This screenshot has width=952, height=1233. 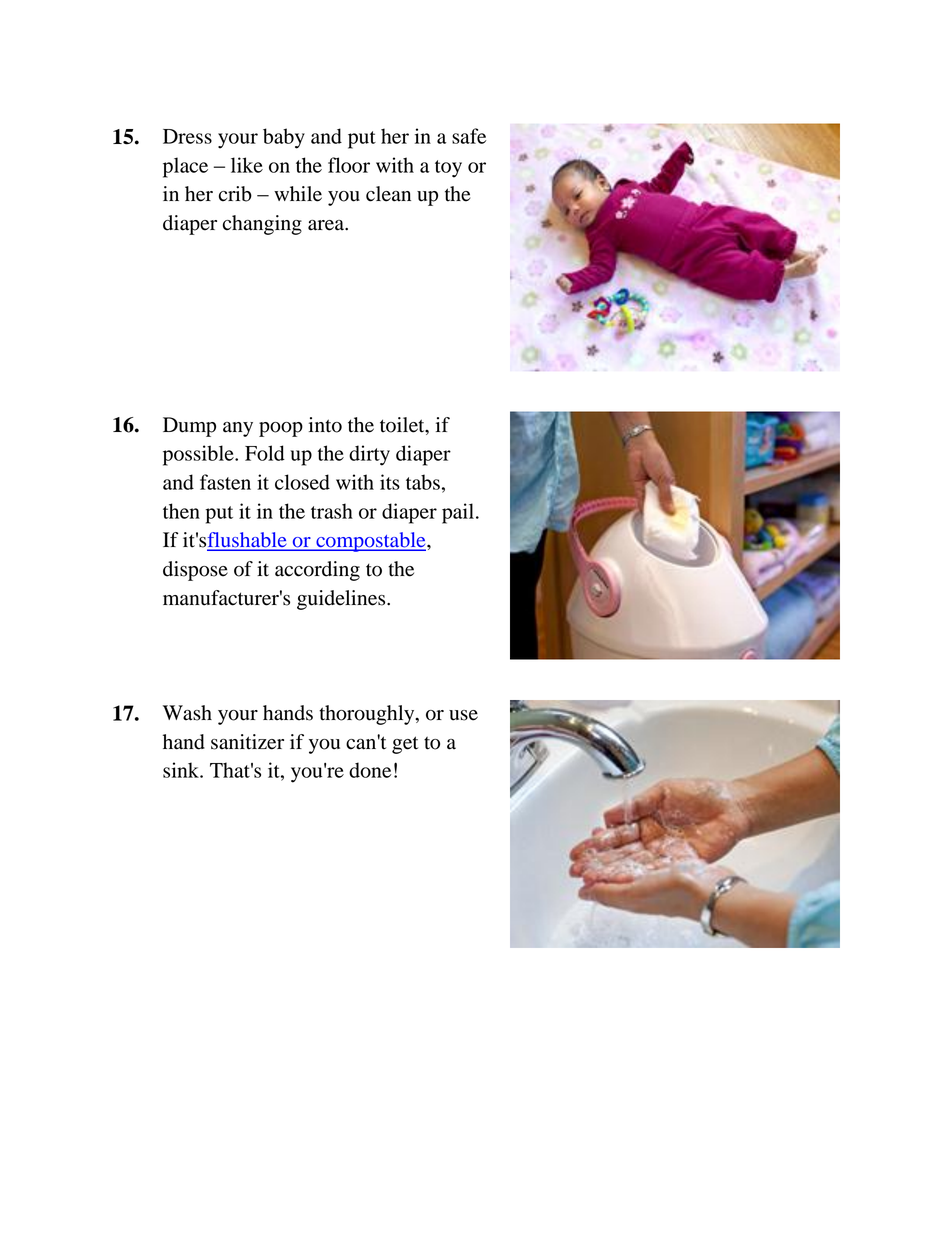 I want to click on tabs, so click(x=423, y=482).
